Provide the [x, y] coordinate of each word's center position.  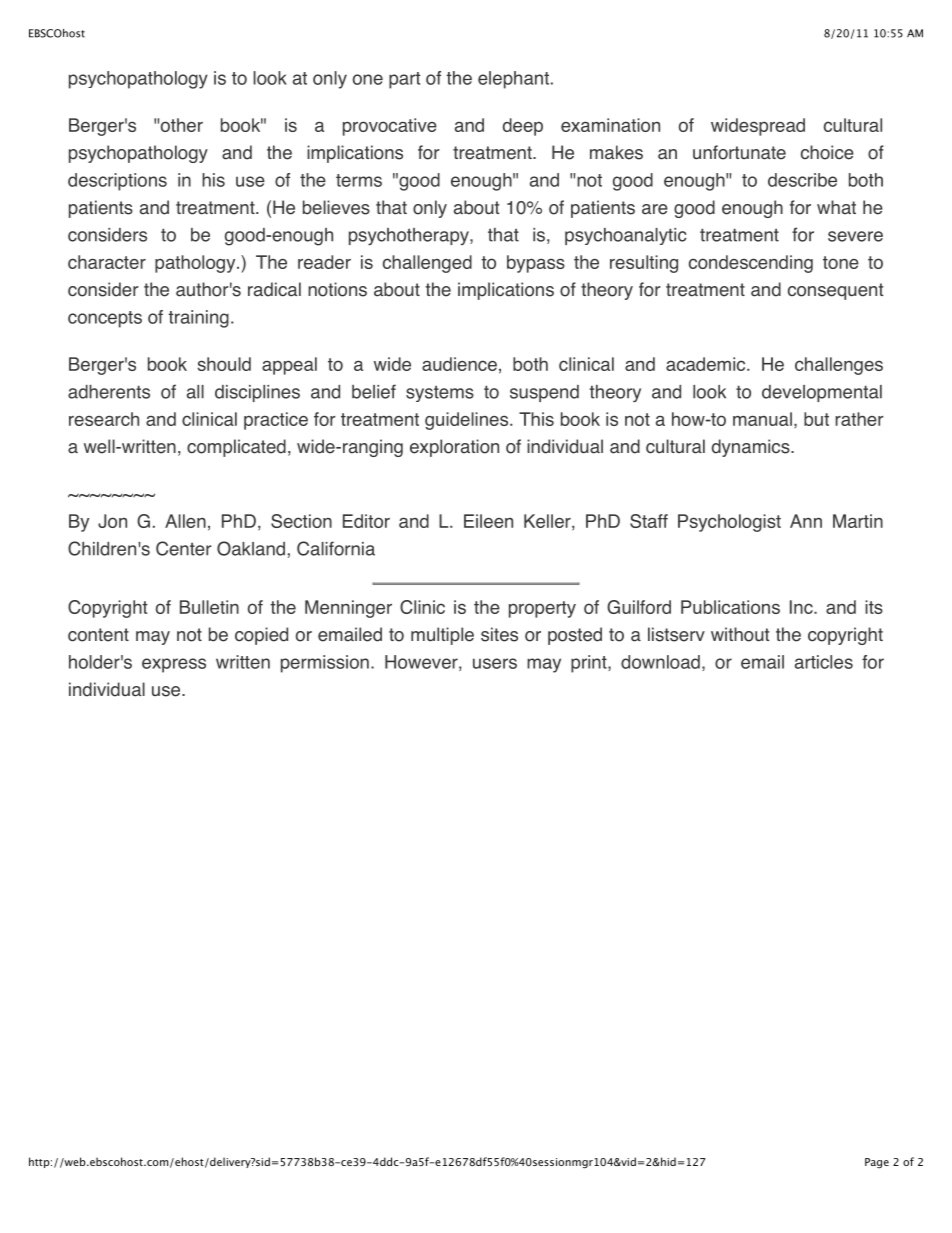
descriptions [117, 182]
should [224, 364]
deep [523, 127]
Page [877, 1163]
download [660, 662]
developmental [822, 393]
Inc [802, 607]
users [495, 663]
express [174, 665]
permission [325, 664]
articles [824, 662]
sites [499, 634]
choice [827, 152]
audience [459, 364]
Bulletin [209, 607]
